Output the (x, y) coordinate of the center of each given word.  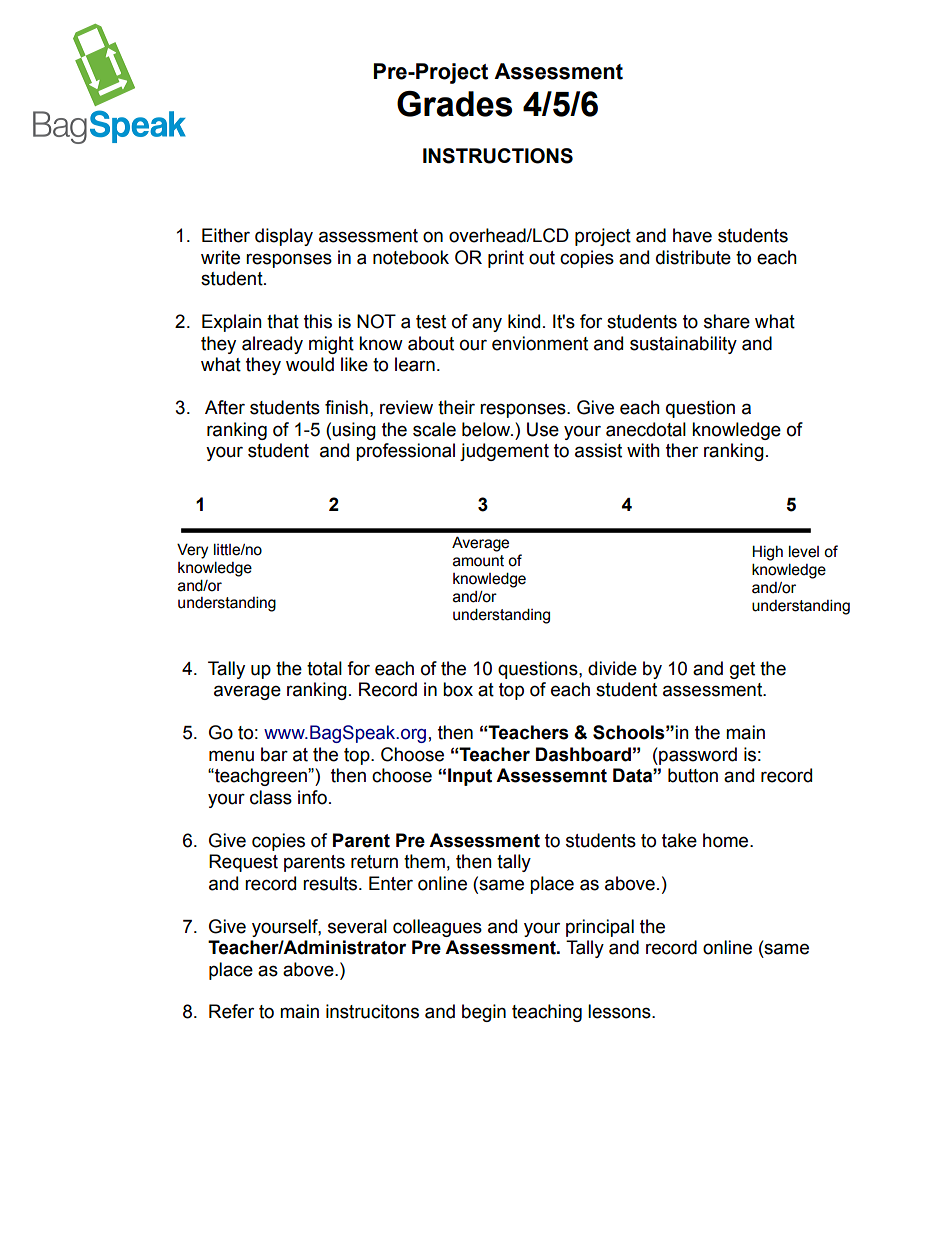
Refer (231, 1011)
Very (192, 551)
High (767, 553)
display (284, 237)
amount (478, 561)
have (692, 235)
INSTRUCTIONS (498, 156)
